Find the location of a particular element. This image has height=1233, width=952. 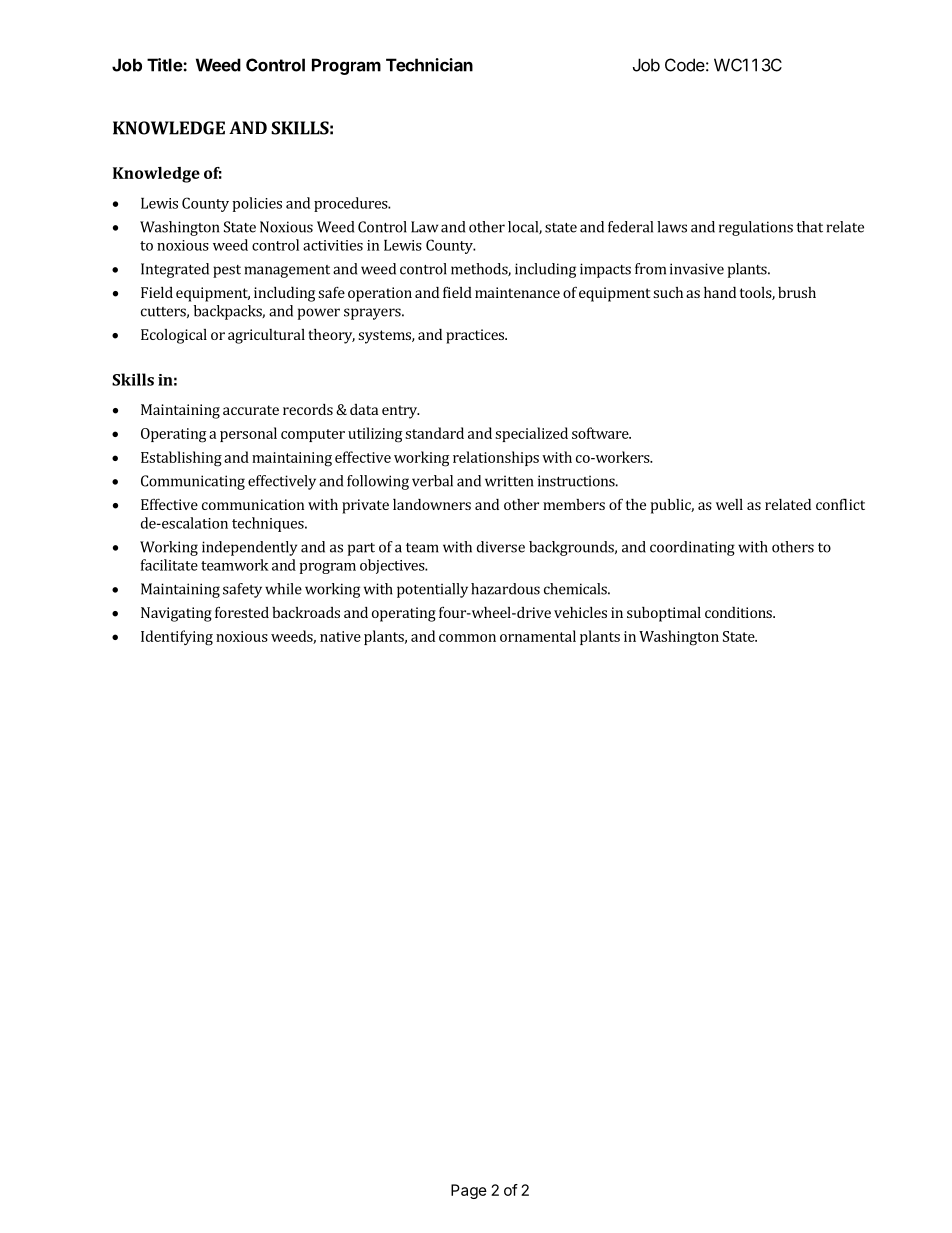

Technician is located at coordinates (429, 65).
